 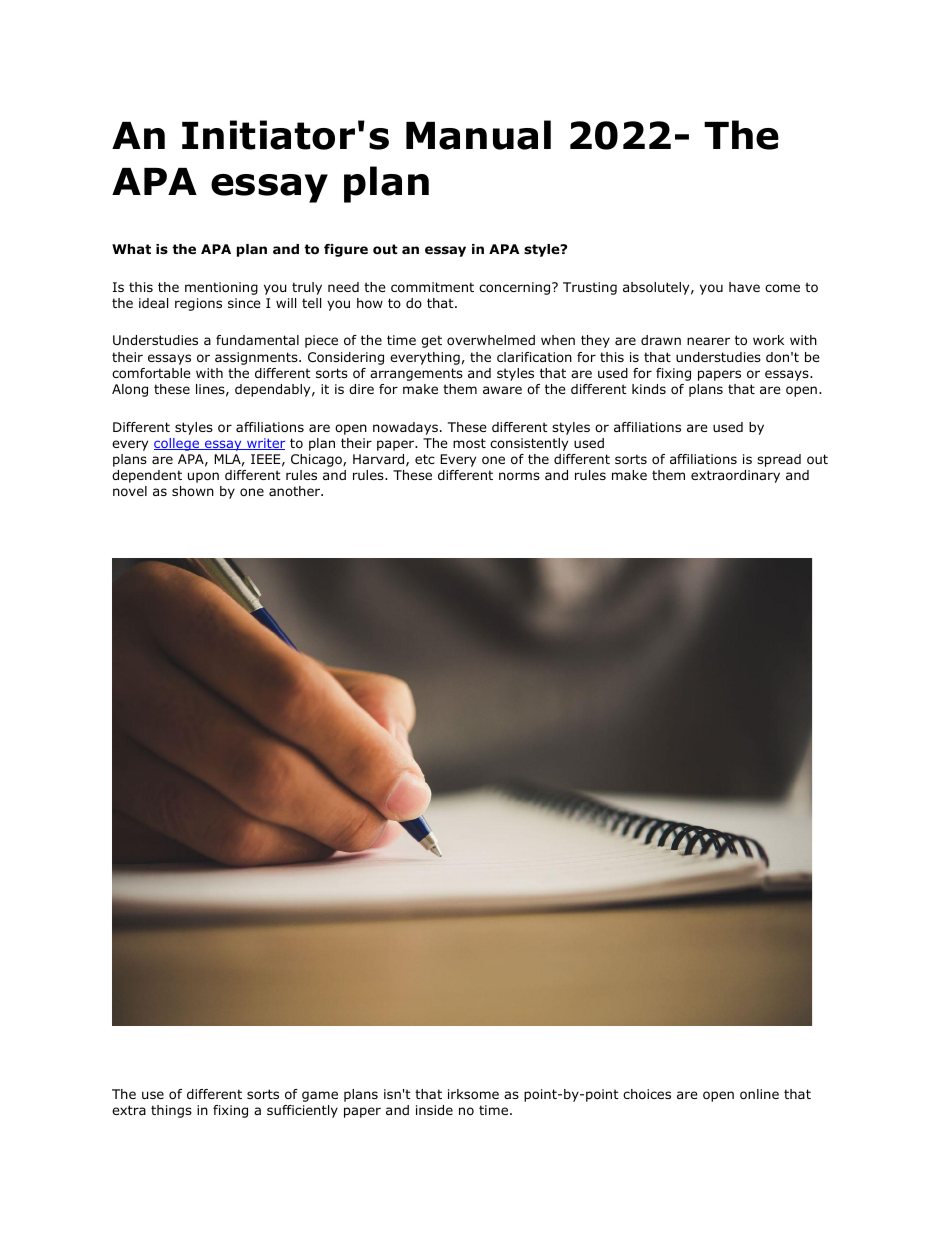 What do you see at coordinates (171, 1111) in the page?
I see `things` at bounding box center [171, 1111].
